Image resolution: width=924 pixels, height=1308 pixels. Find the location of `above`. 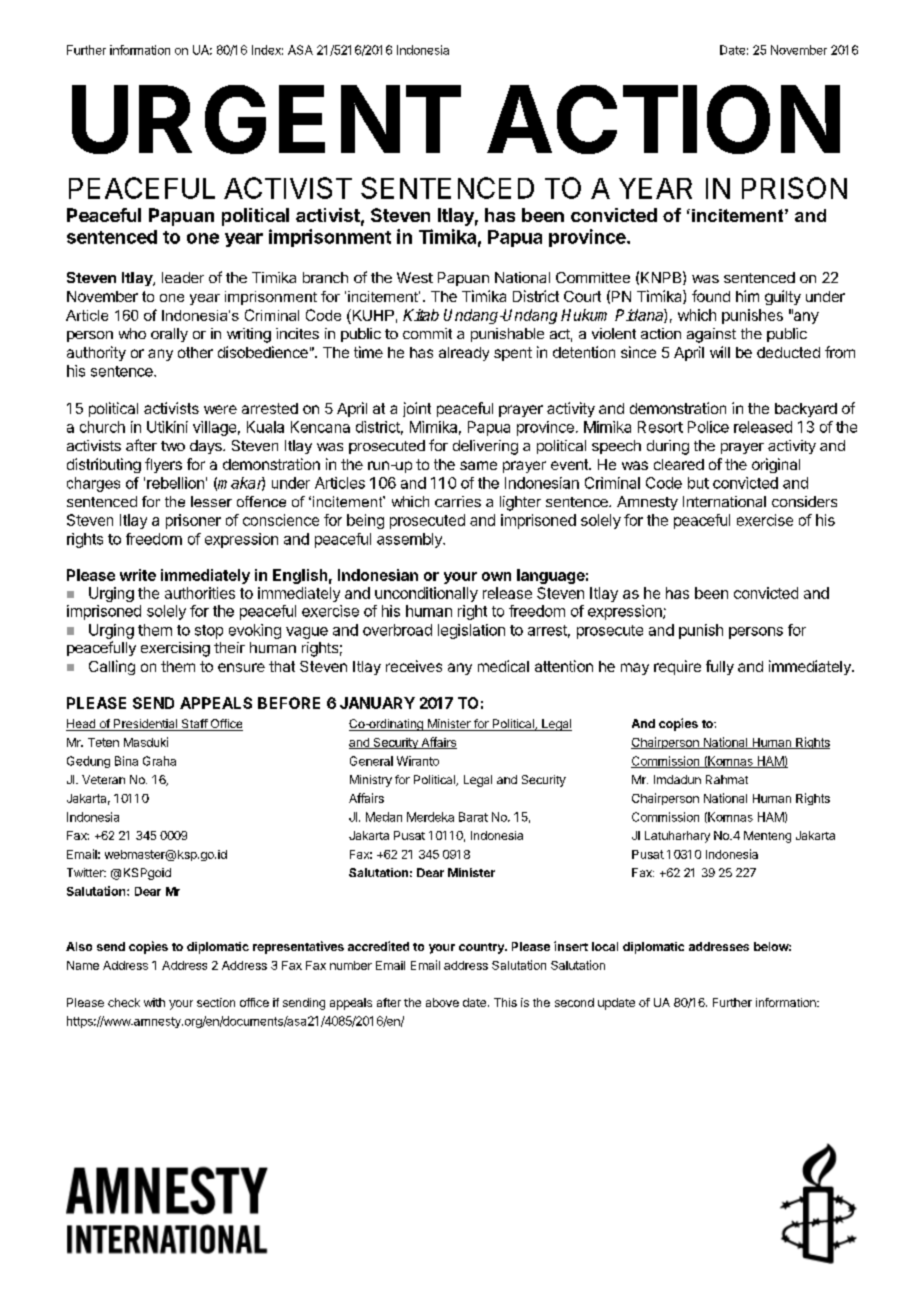

above is located at coordinates (442, 1002).
